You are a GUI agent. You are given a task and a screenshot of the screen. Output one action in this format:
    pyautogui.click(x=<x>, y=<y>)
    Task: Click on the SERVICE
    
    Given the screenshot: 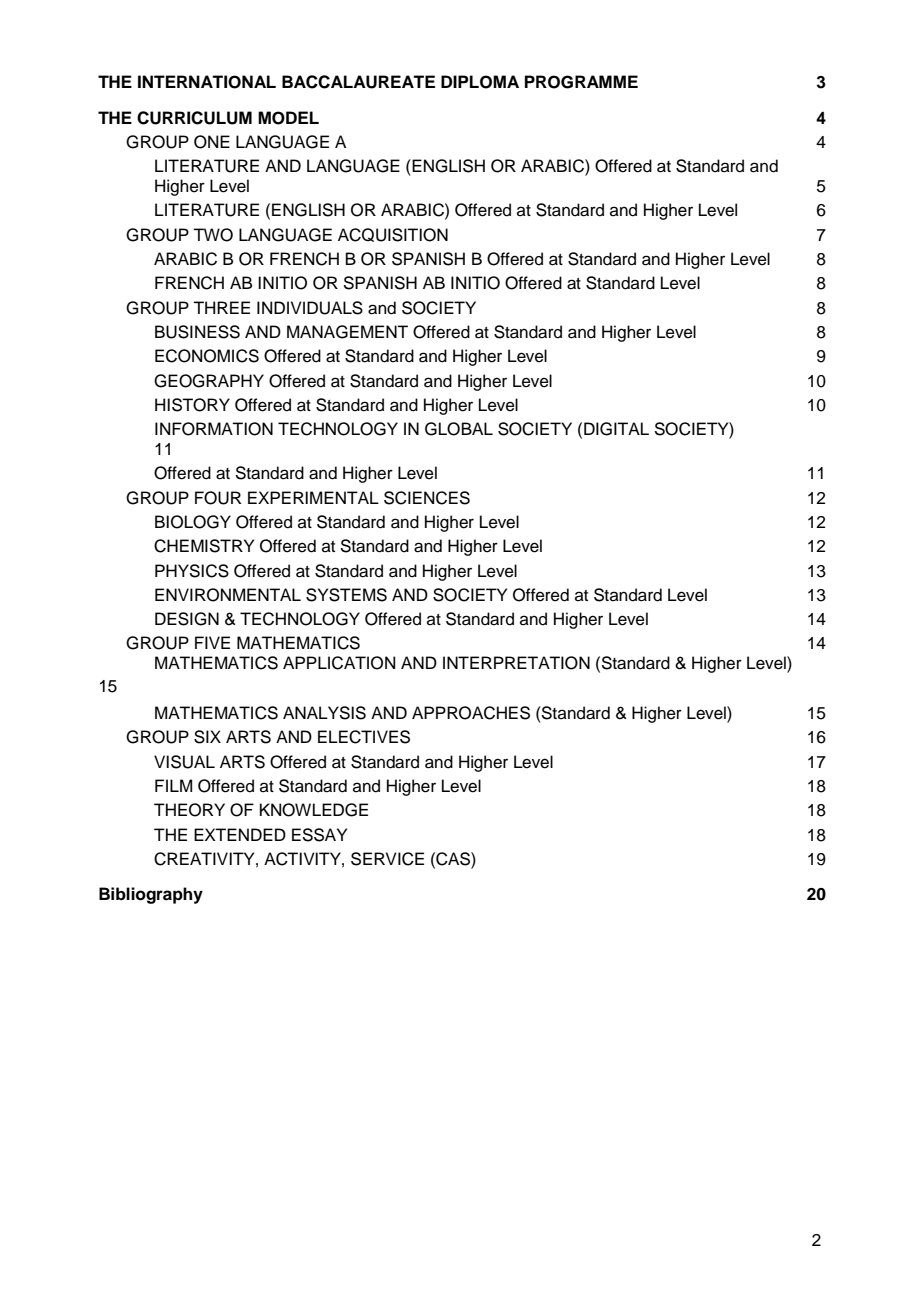 What is the action you would take?
    pyautogui.click(x=387, y=859)
